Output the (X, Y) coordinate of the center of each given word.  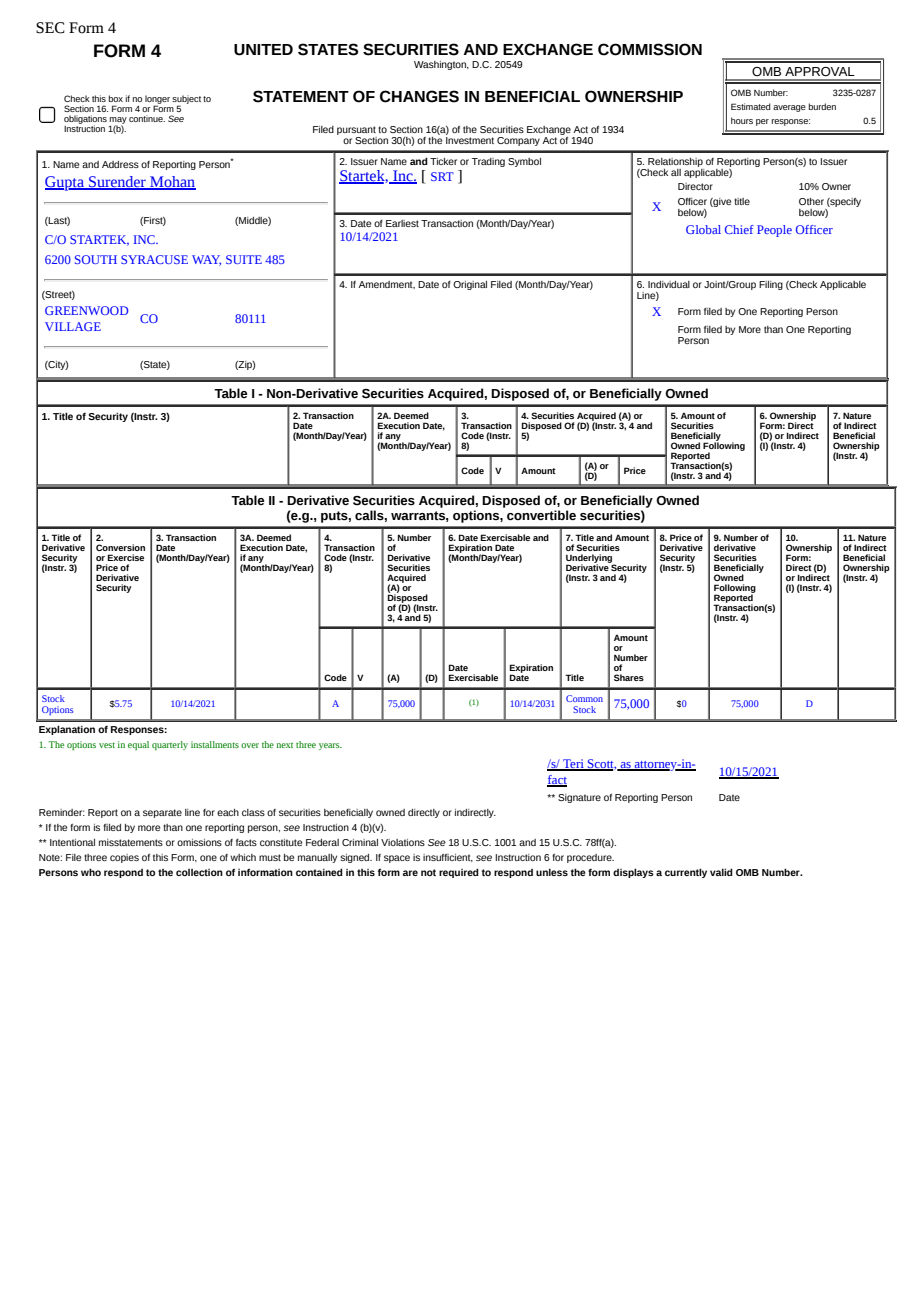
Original (470, 285)
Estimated (751, 106)
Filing (771, 285)
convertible (541, 515)
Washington (441, 65)
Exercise (126, 557)
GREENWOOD (86, 310)
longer (157, 100)
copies (124, 858)
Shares (629, 677)
